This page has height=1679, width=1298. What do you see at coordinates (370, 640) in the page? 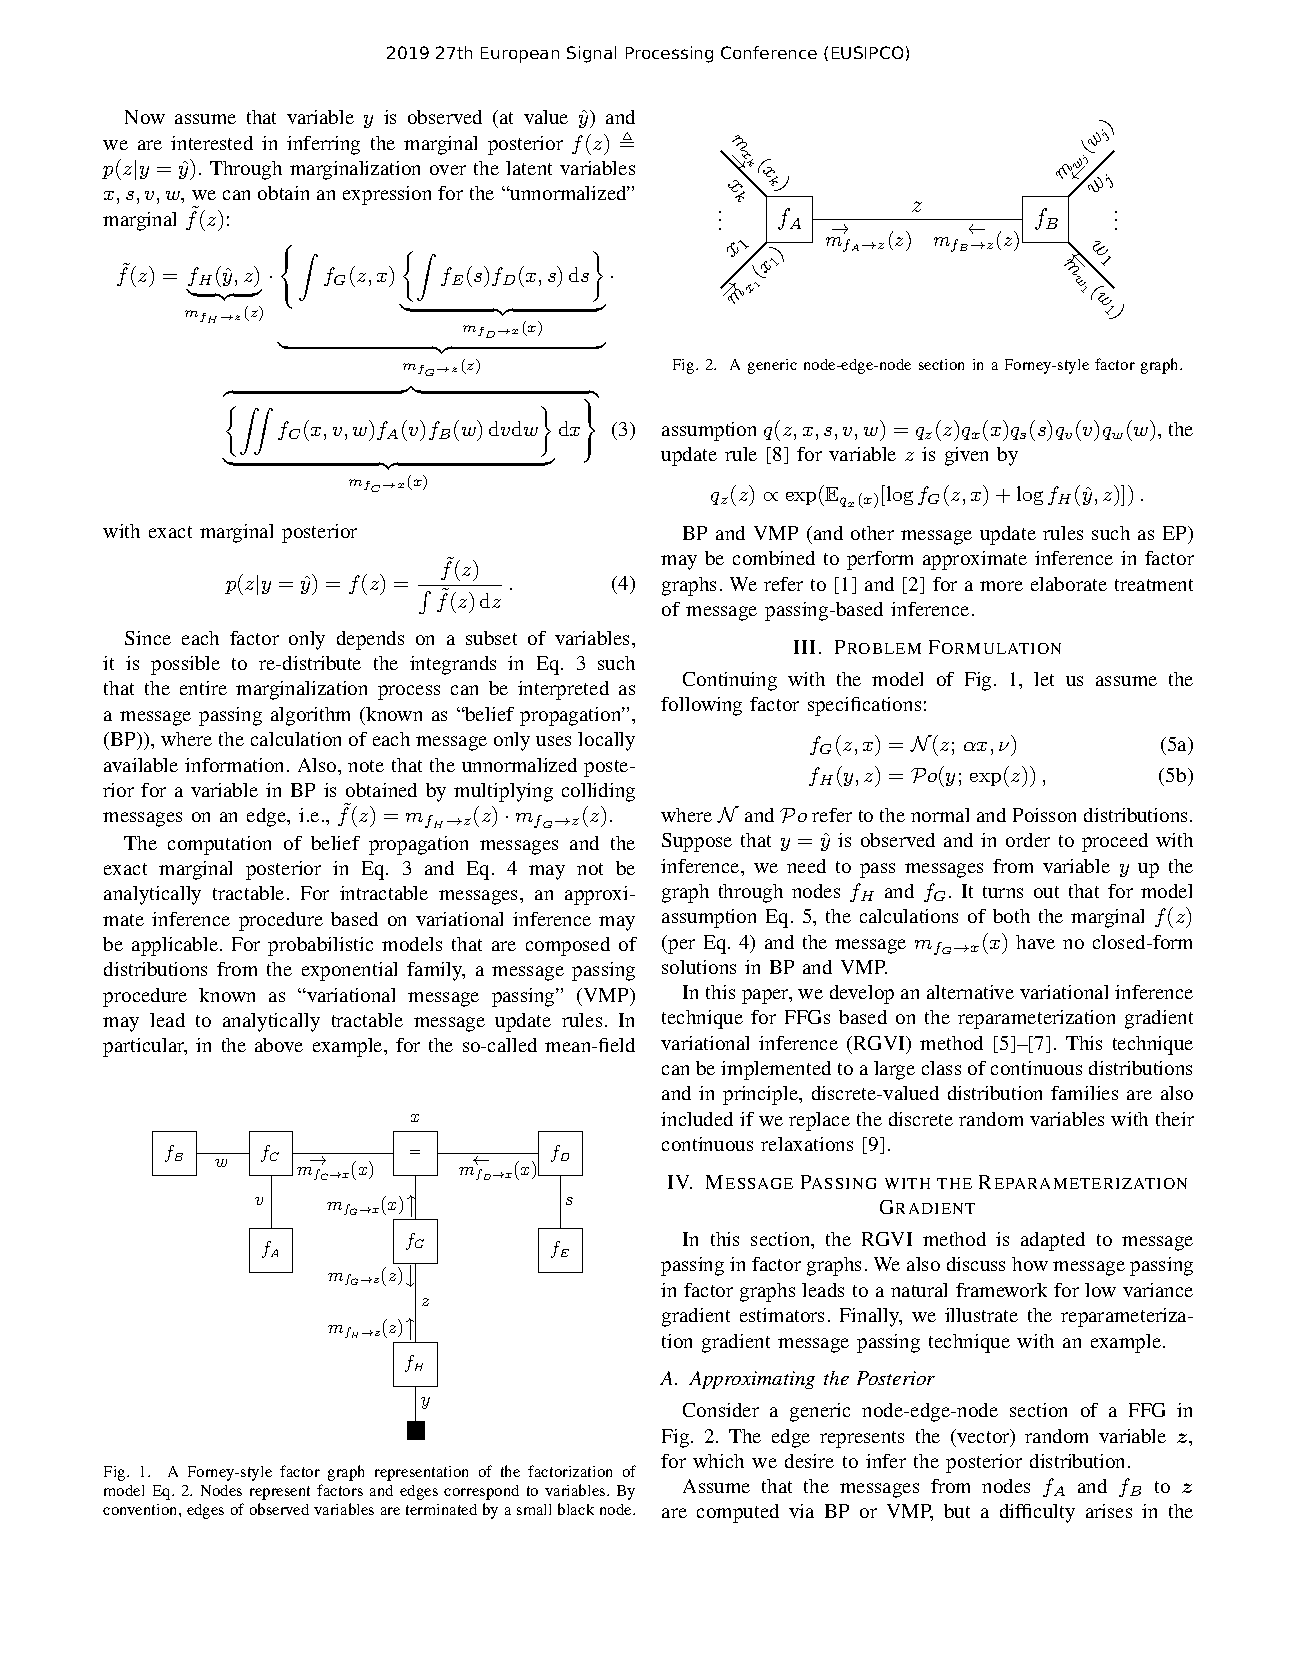
I see `depends` at bounding box center [370, 640].
